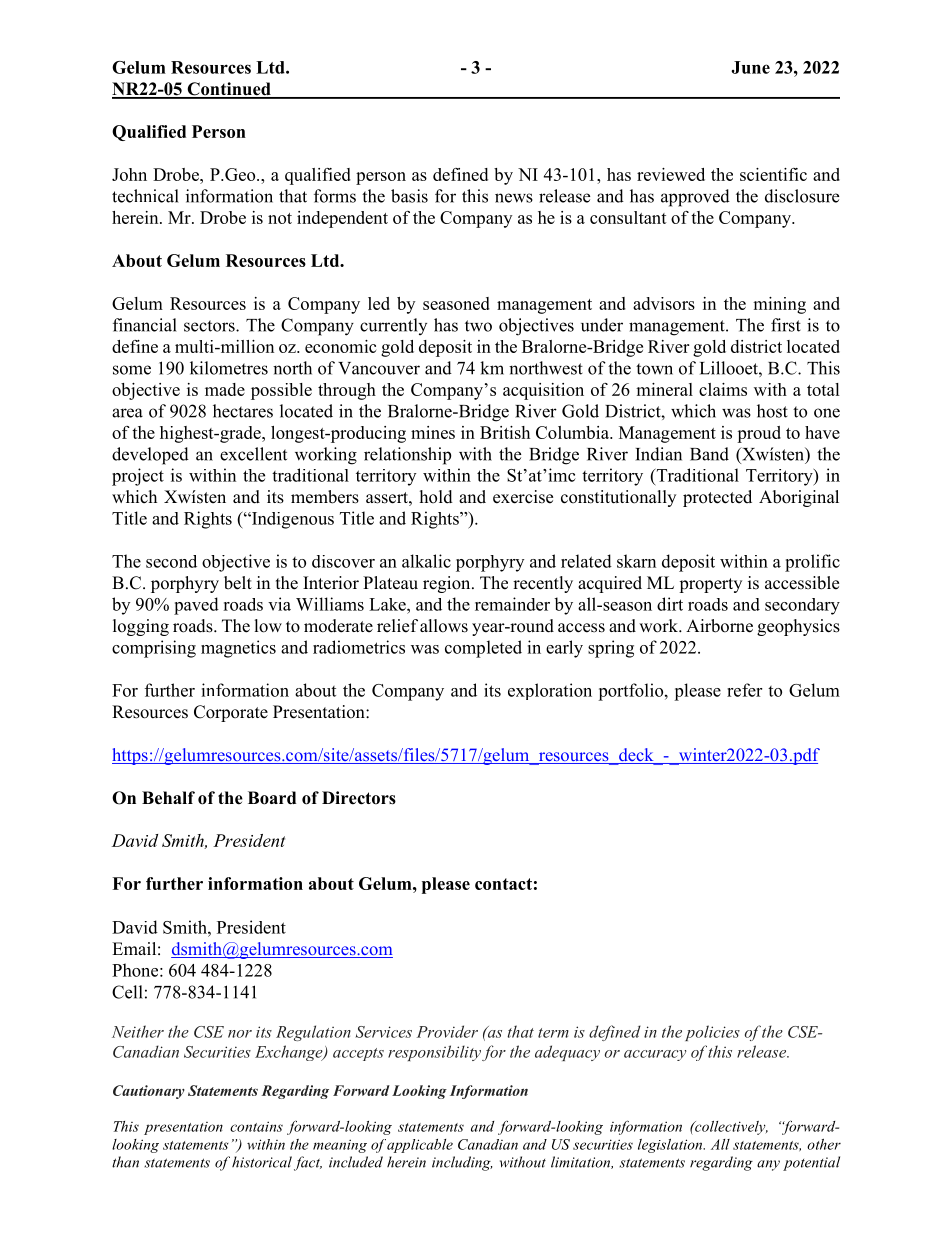  I want to click on Behalf, so click(168, 798).
